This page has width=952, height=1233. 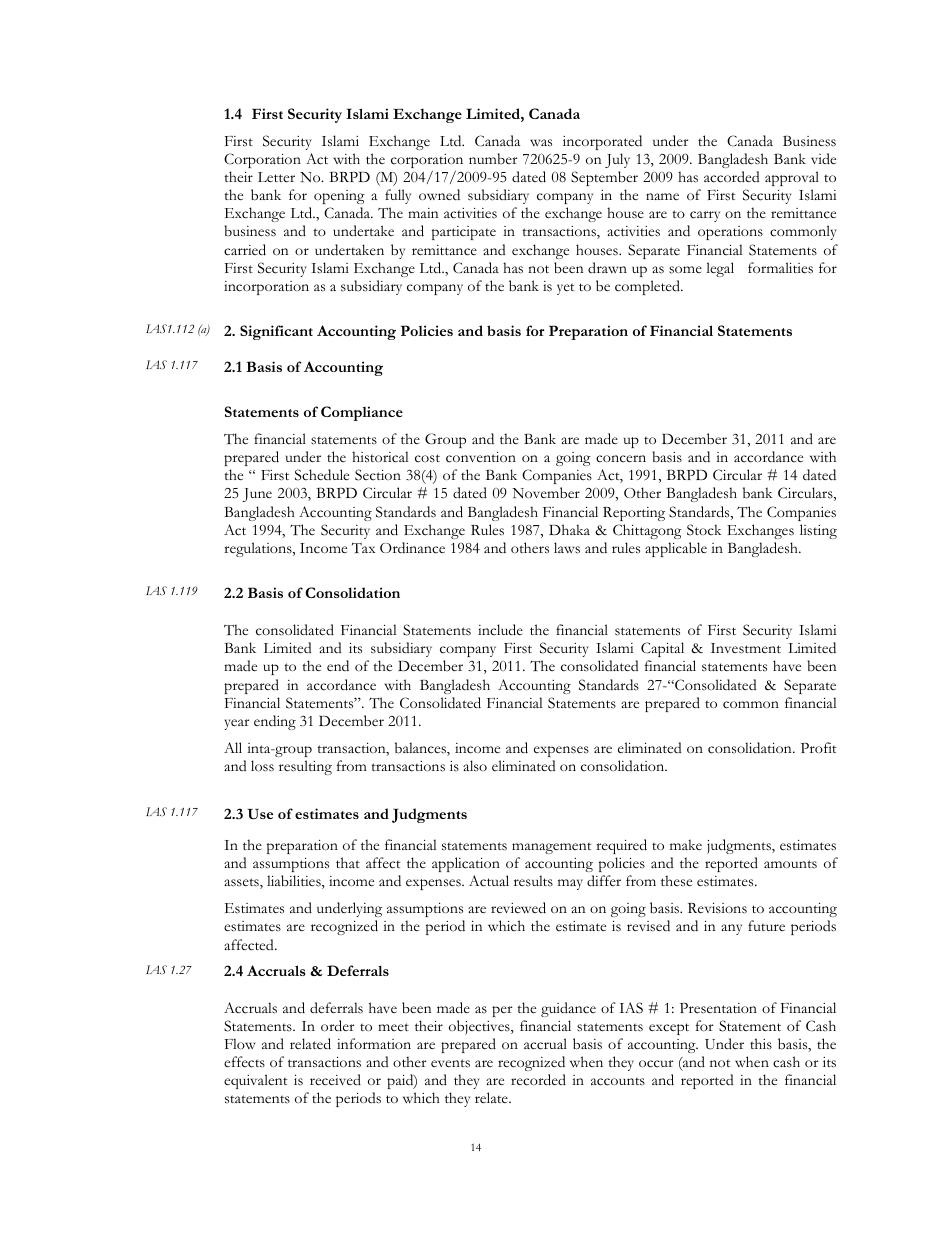 I want to click on amounts, so click(x=790, y=864).
